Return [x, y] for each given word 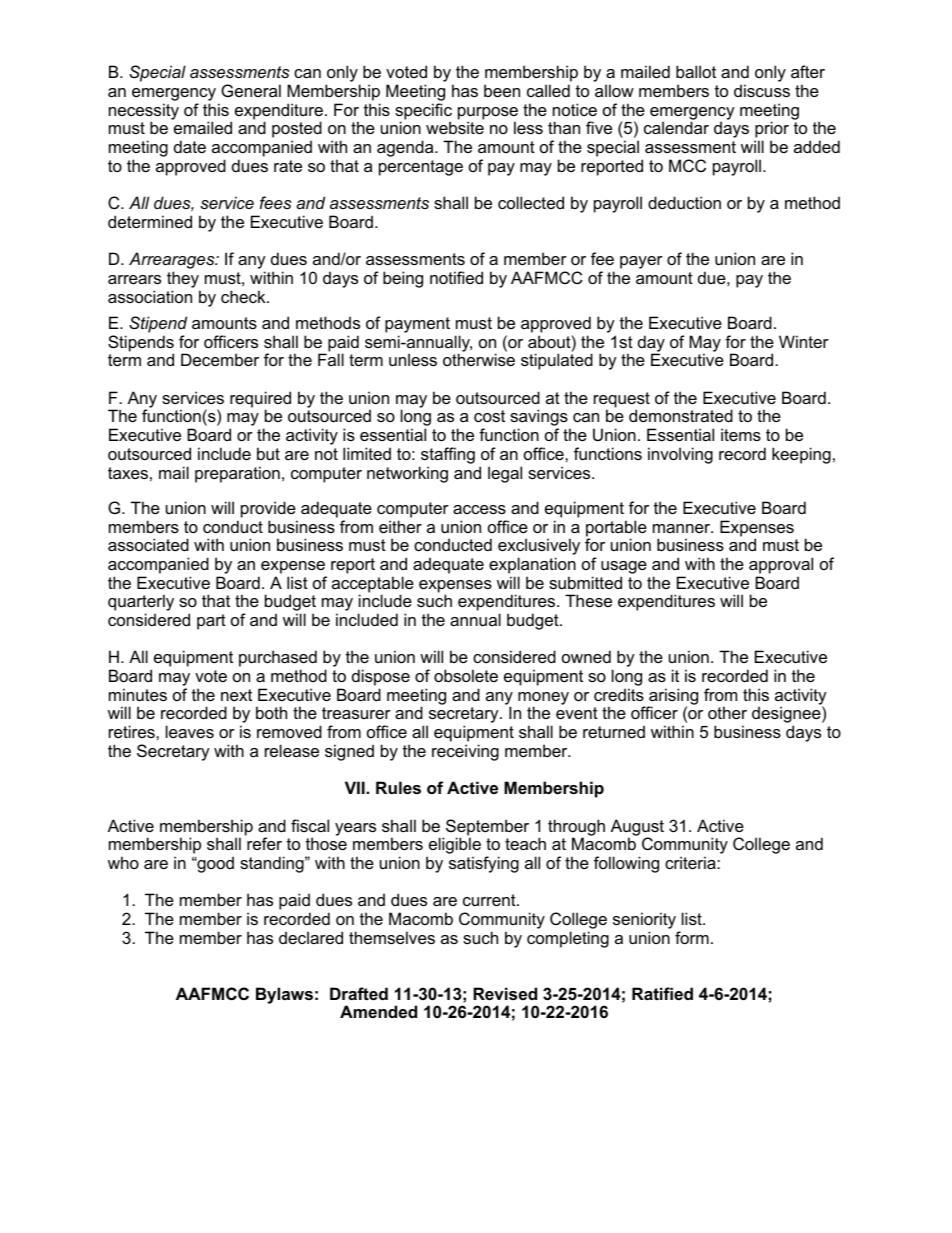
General [251, 90]
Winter [804, 341]
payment [417, 326]
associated [148, 544]
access [479, 509]
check [244, 296]
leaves [190, 731]
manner [683, 528]
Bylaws [284, 995]
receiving [465, 752]
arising [673, 697]
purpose [488, 114]
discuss [762, 90]
